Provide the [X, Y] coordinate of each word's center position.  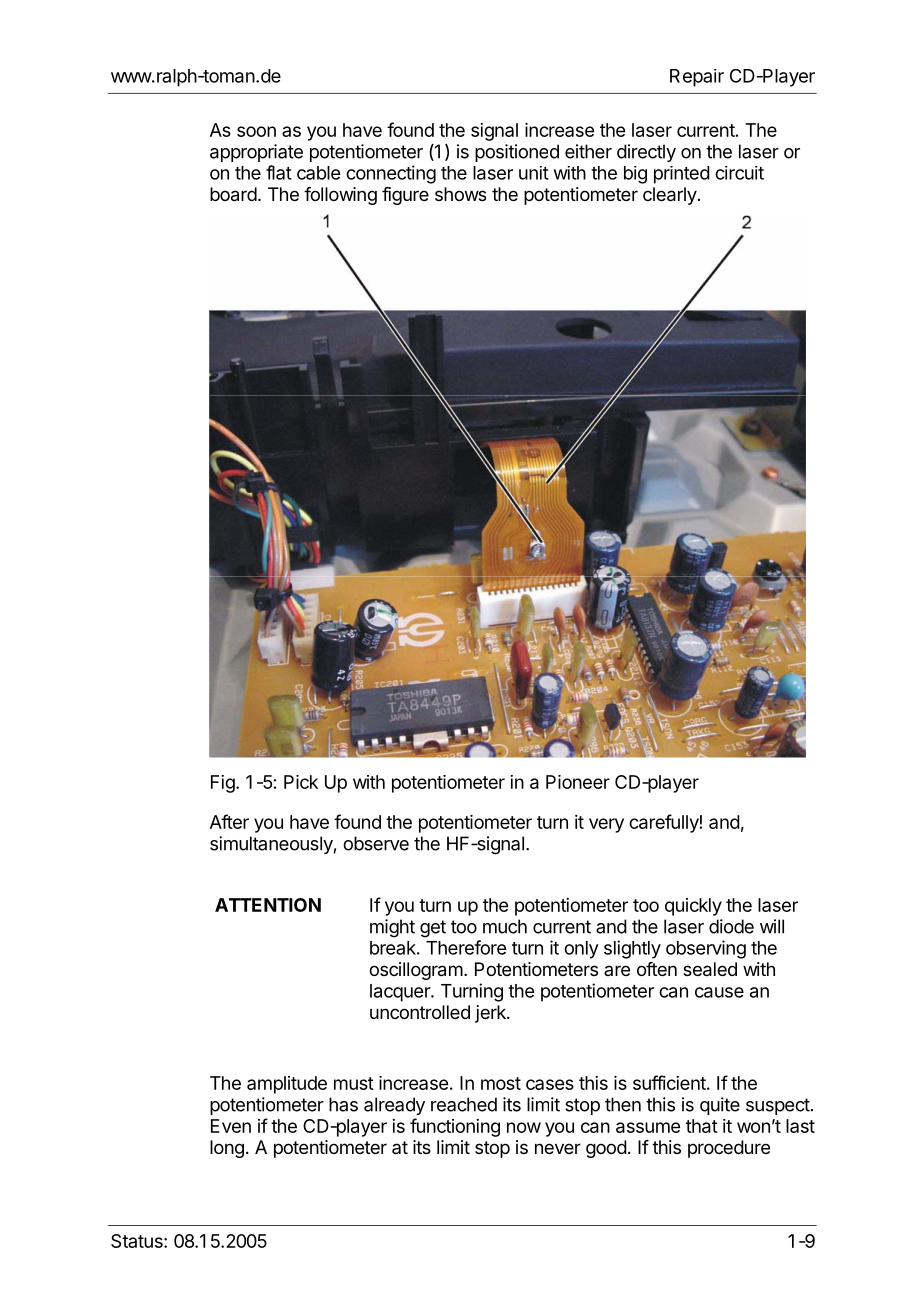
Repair [697, 78]
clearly [670, 196]
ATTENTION [268, 905]
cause [719, 992]
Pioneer [578, 782]
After [229, 821]
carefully [664, 823]
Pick [301, 782]
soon [256, 131]
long [227, 1149]
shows [460, 194]
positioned [517, 153]
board [233, 194]
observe [376, 843]
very [606, 825]
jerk [491, 1014]
